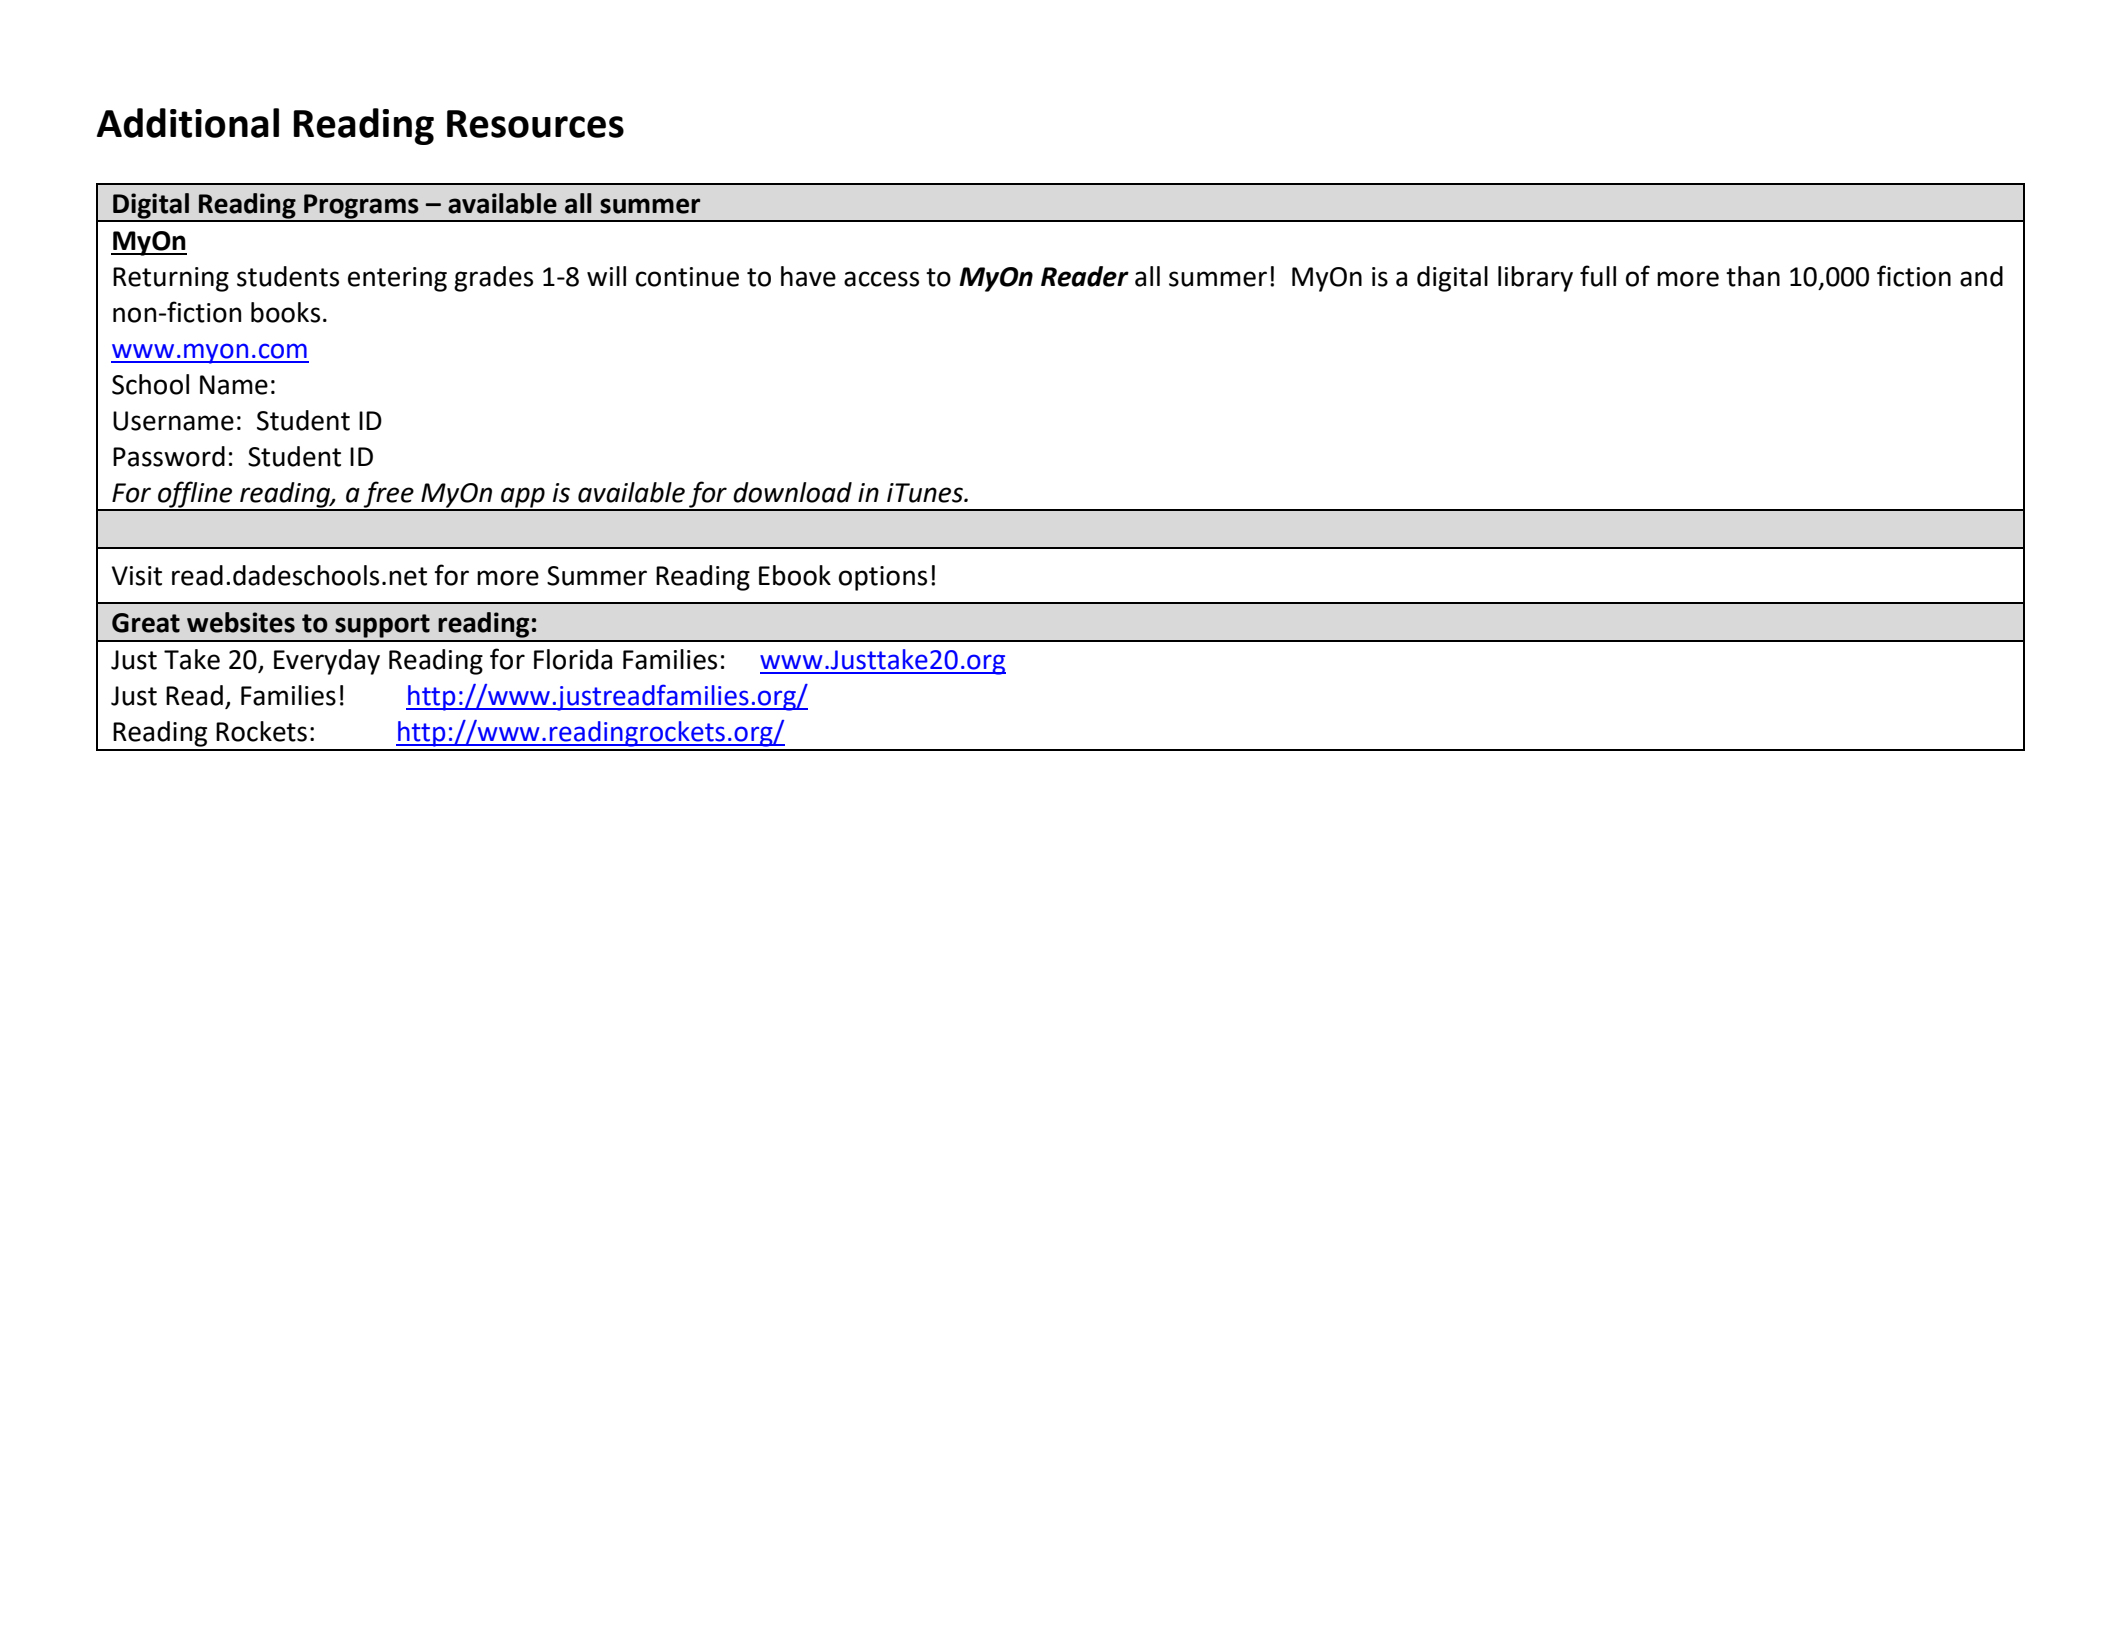  I want to click on download, so click(792, 492).
